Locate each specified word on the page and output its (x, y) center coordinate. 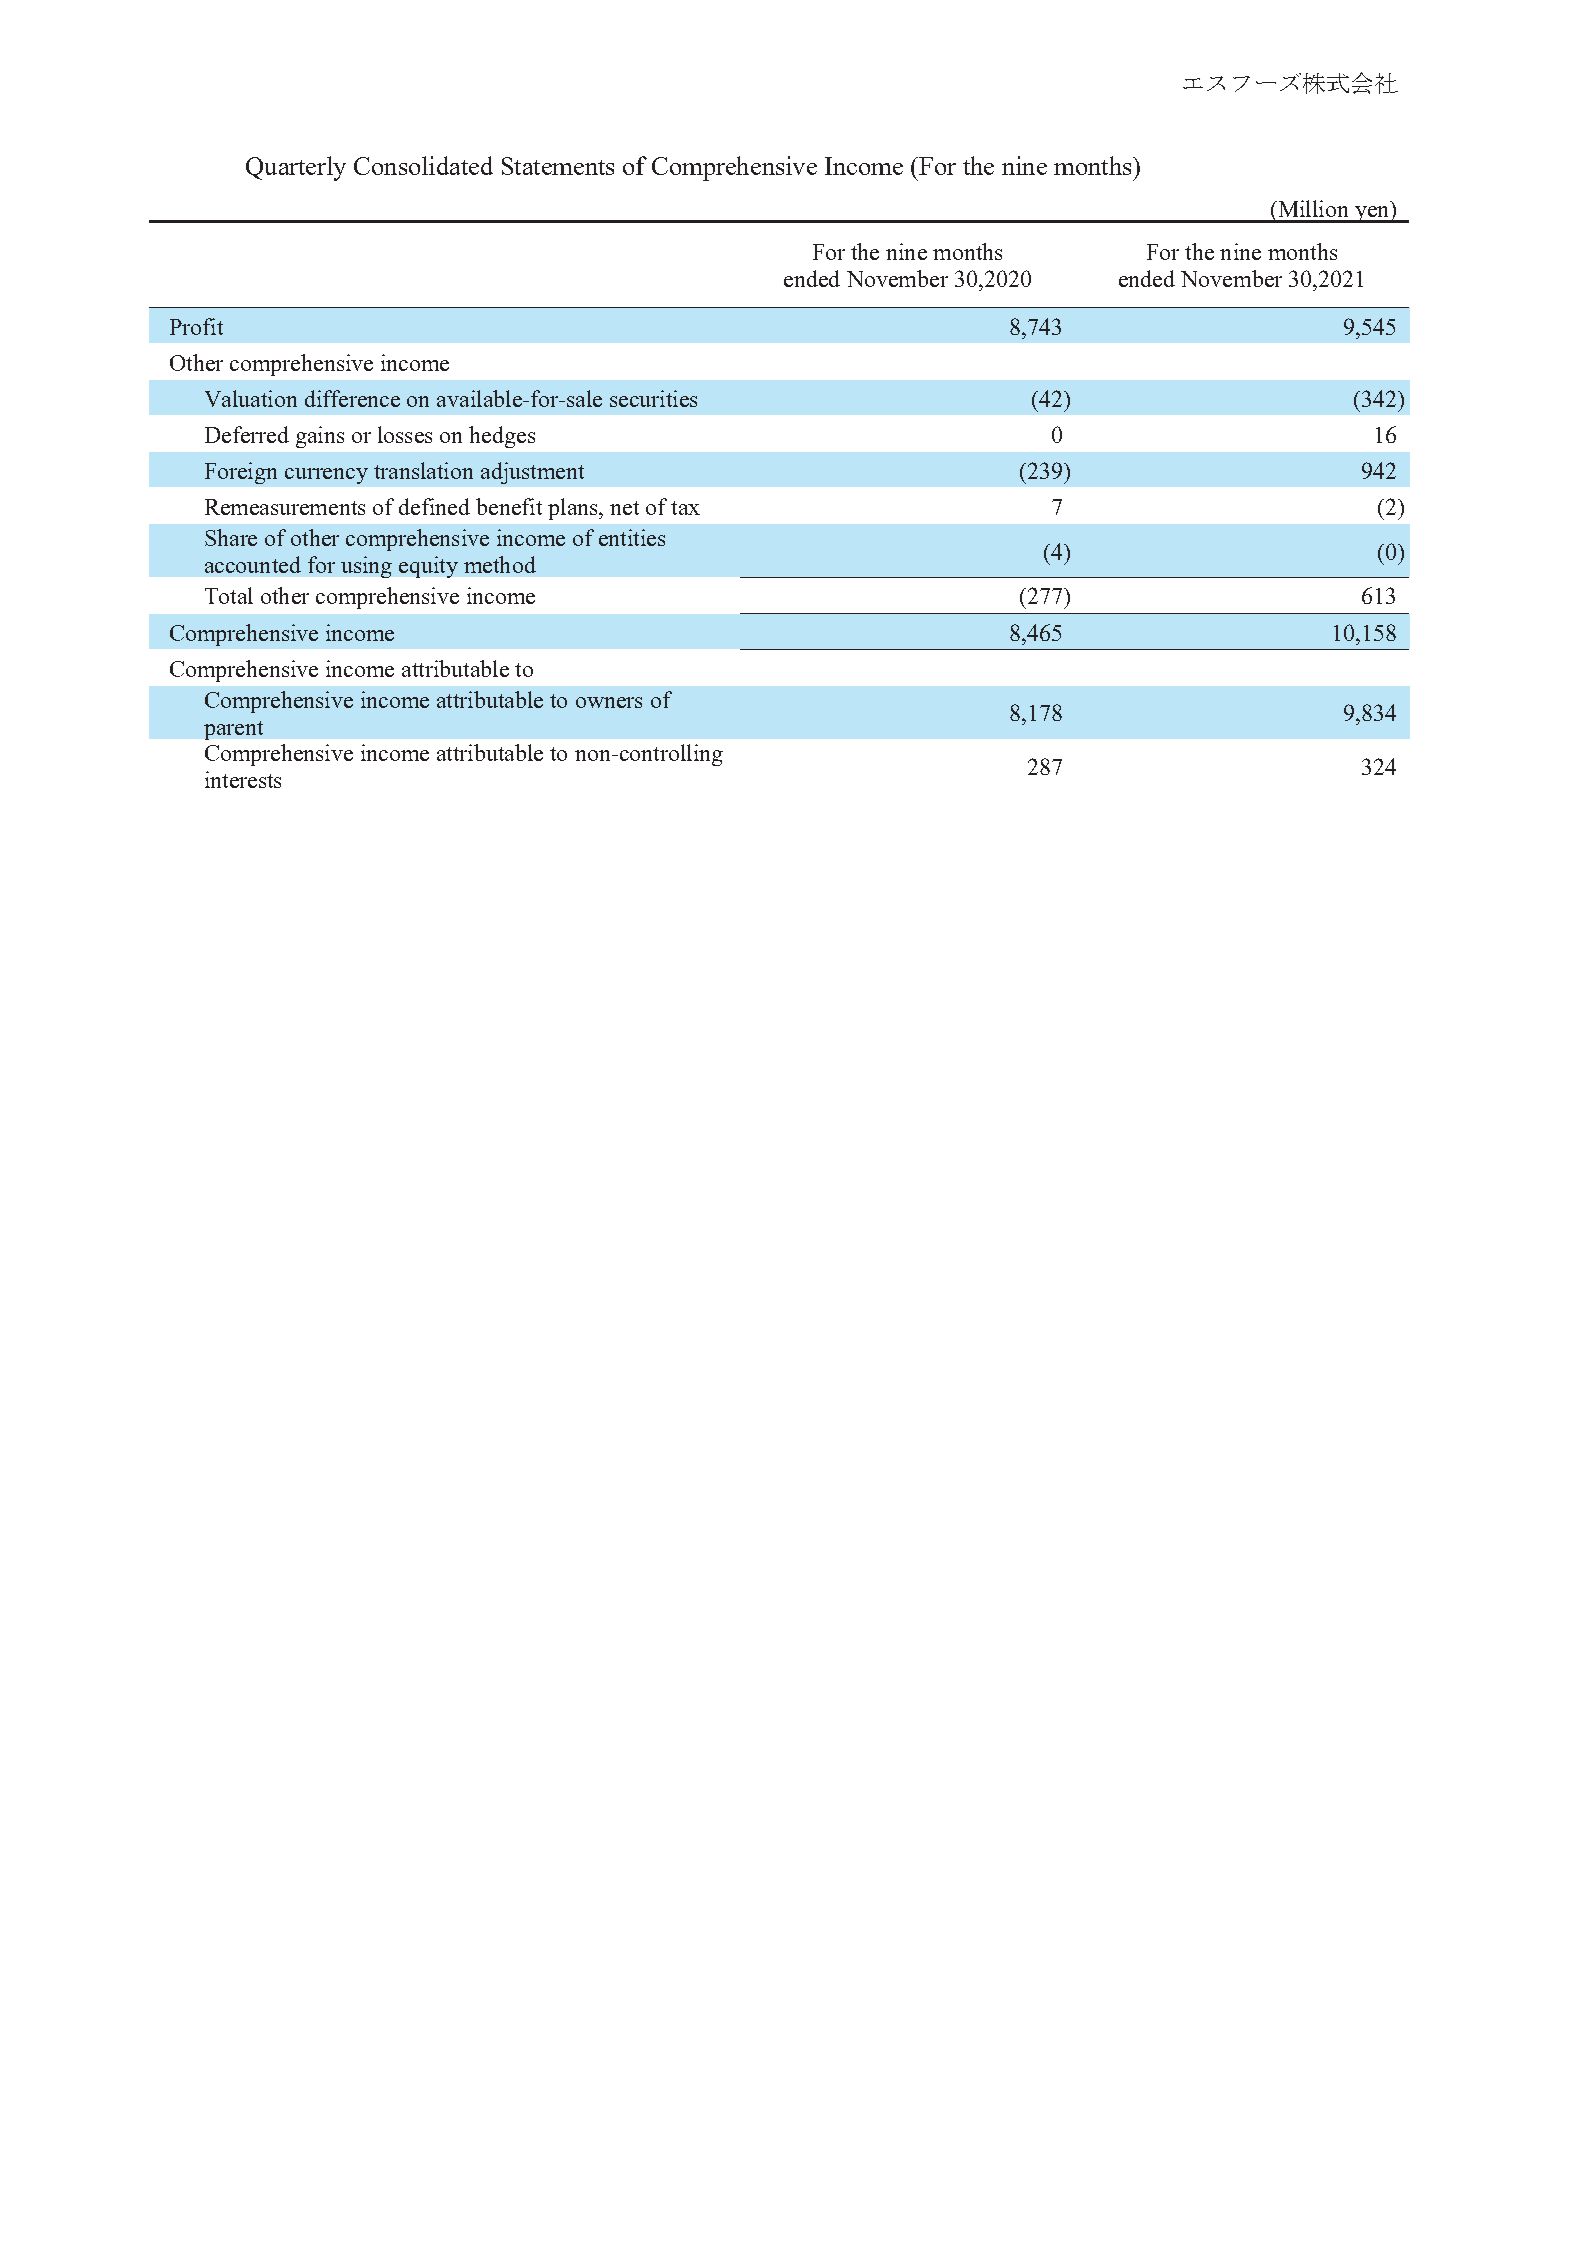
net (624, 508)
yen (1372, 214)
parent (233, 730)
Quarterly (296, 168)
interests (243, 779)
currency (326, 476)
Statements (558, 166)
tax (685, 508)
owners (609, 702)
